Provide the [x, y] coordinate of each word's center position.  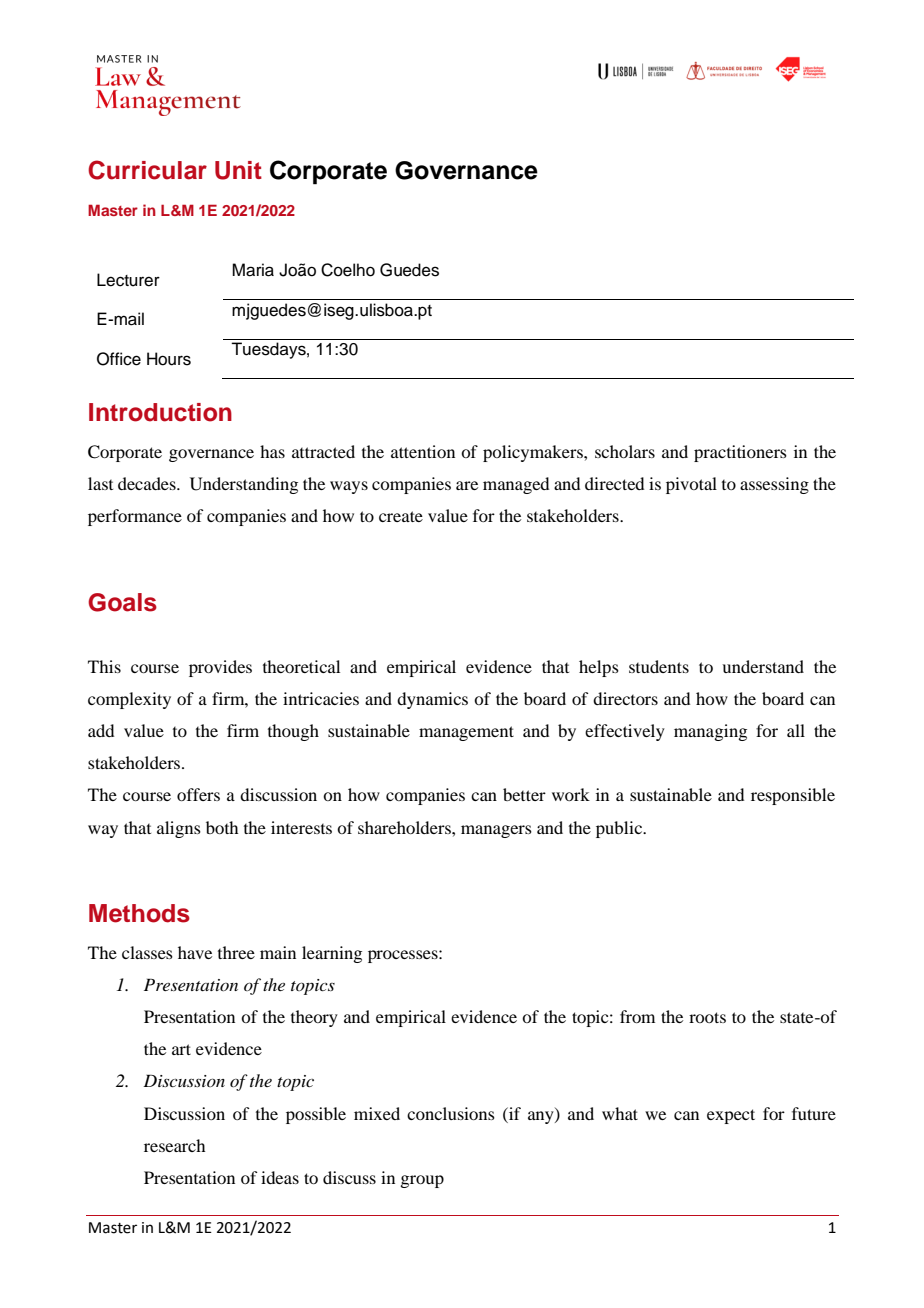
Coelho [348, 270]
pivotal [691, 485]
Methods [139, 913]
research [174, 1145]
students [659, 666]
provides [220, 668]
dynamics [432, 700]
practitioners [740, 453]
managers [496, 831]
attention [423, 451]
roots [707, 1017]
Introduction [160, 412]
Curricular [147, 170]
